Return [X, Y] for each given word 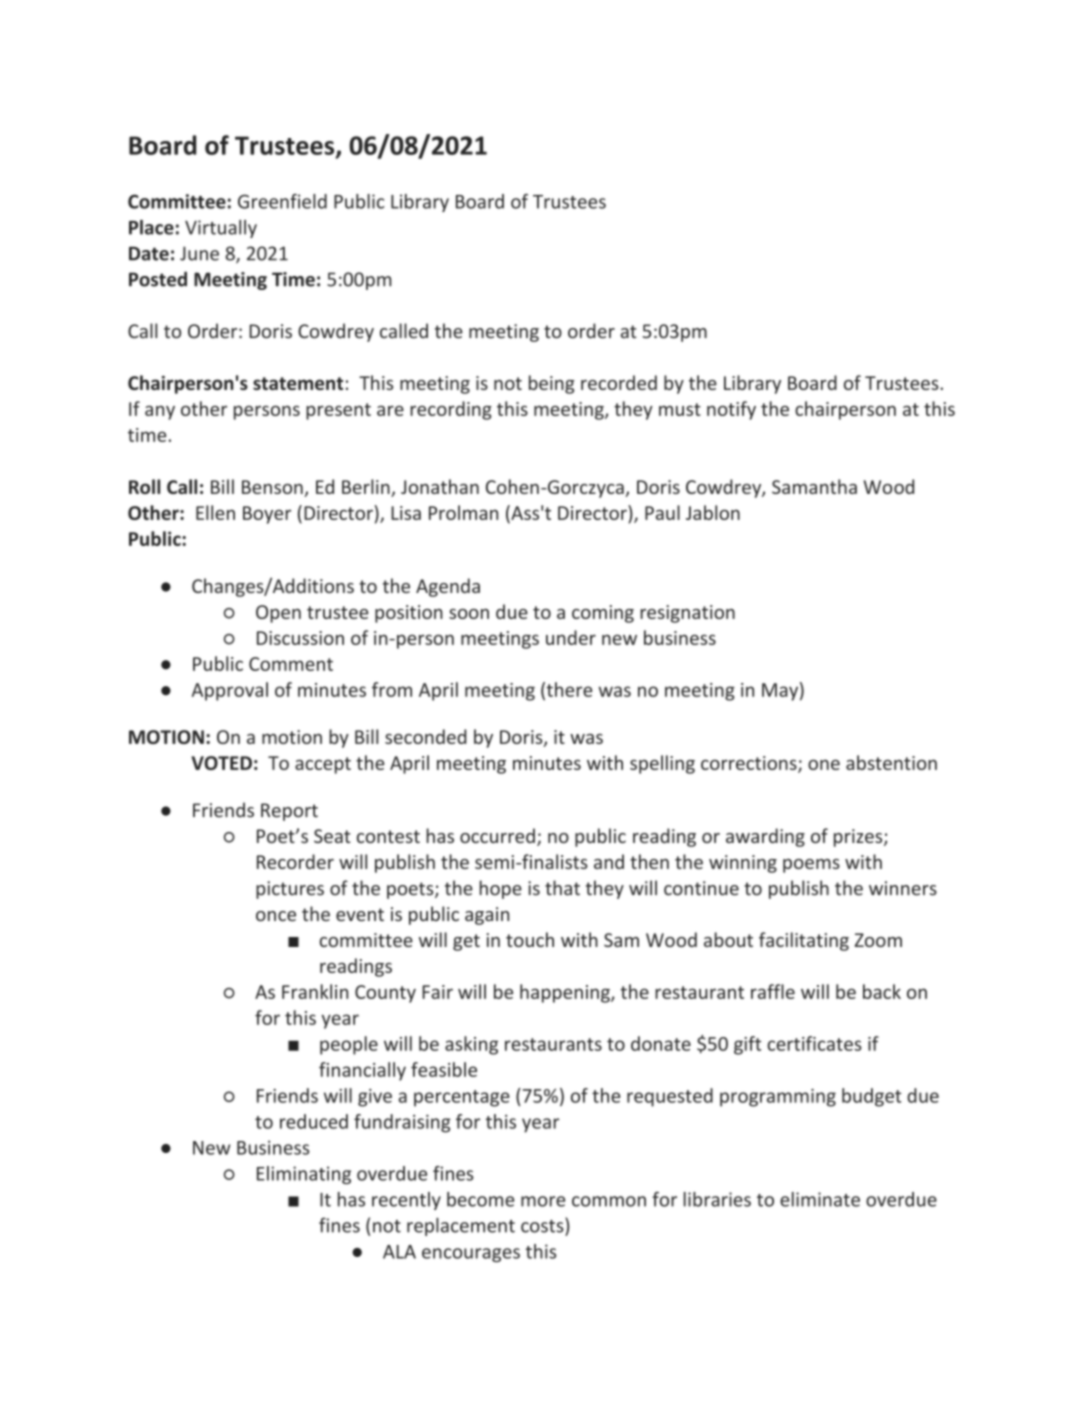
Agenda [448, 587]
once [276, 916]
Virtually [221, 229]
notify [731, 410]
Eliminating [304, 1175]
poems [811, 866]
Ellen [215, 512]
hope [501, 889]
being [552, 384]
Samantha [814, 486]
